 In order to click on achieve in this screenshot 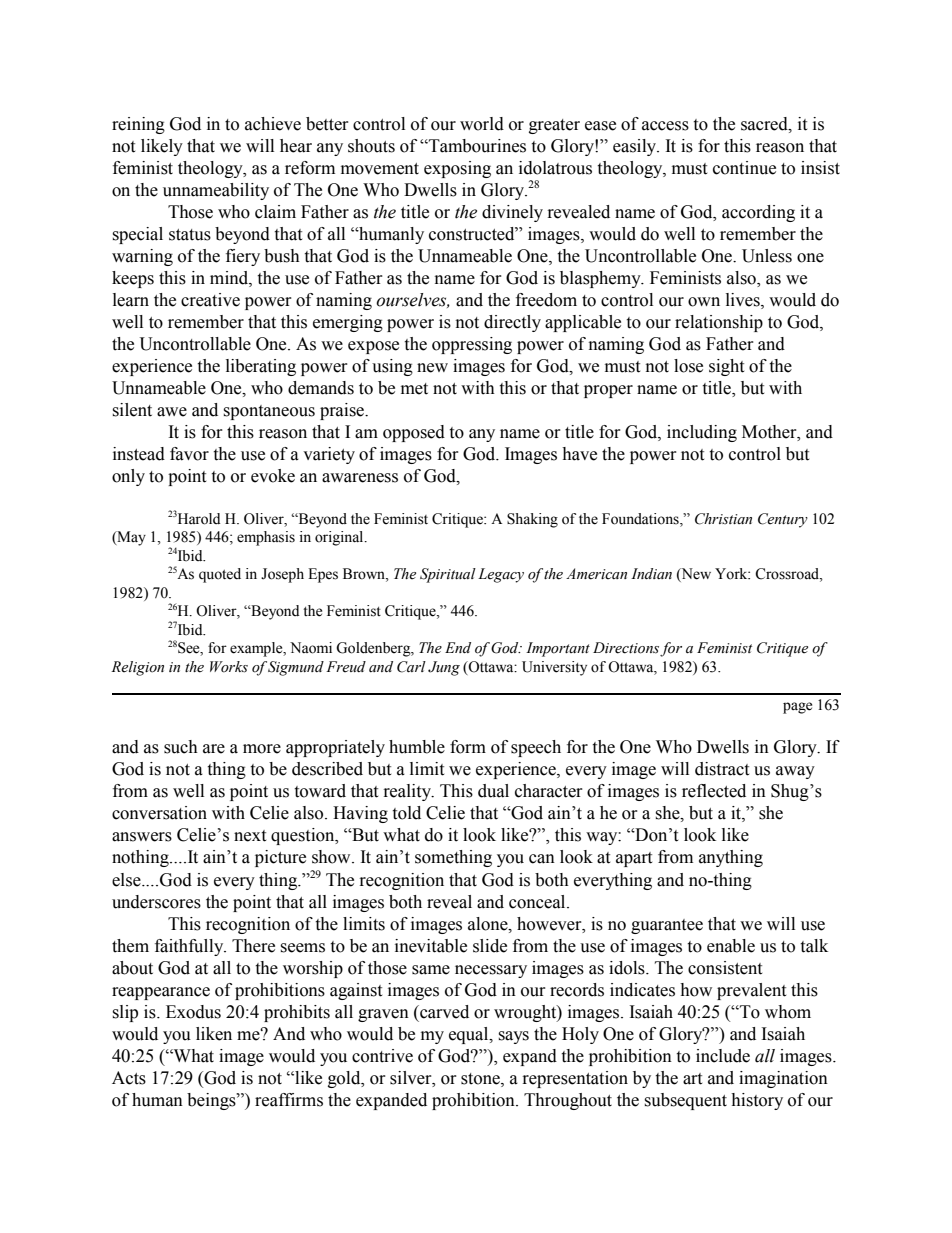, I will do `click(273, 124)`.
